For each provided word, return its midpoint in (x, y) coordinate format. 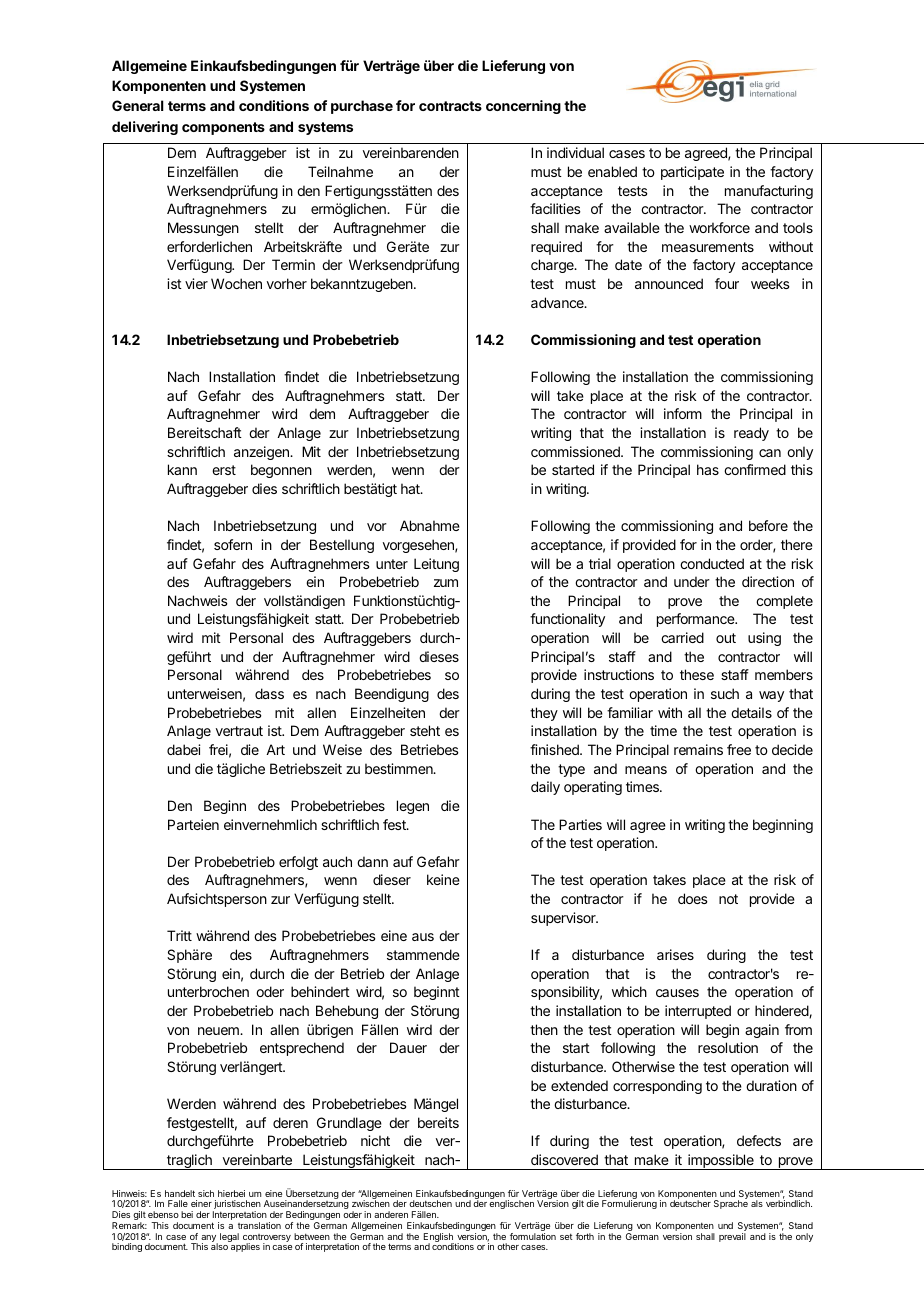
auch (337, 861)
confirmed (755, 469)
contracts (450, 106)
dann (372, 861)
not (728, 899)
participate (692, 173)
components (223, 128)
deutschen (430, 1203)
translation (259, 1225)
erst (224, 470)
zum (446, 583)
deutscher (690, 1203)
